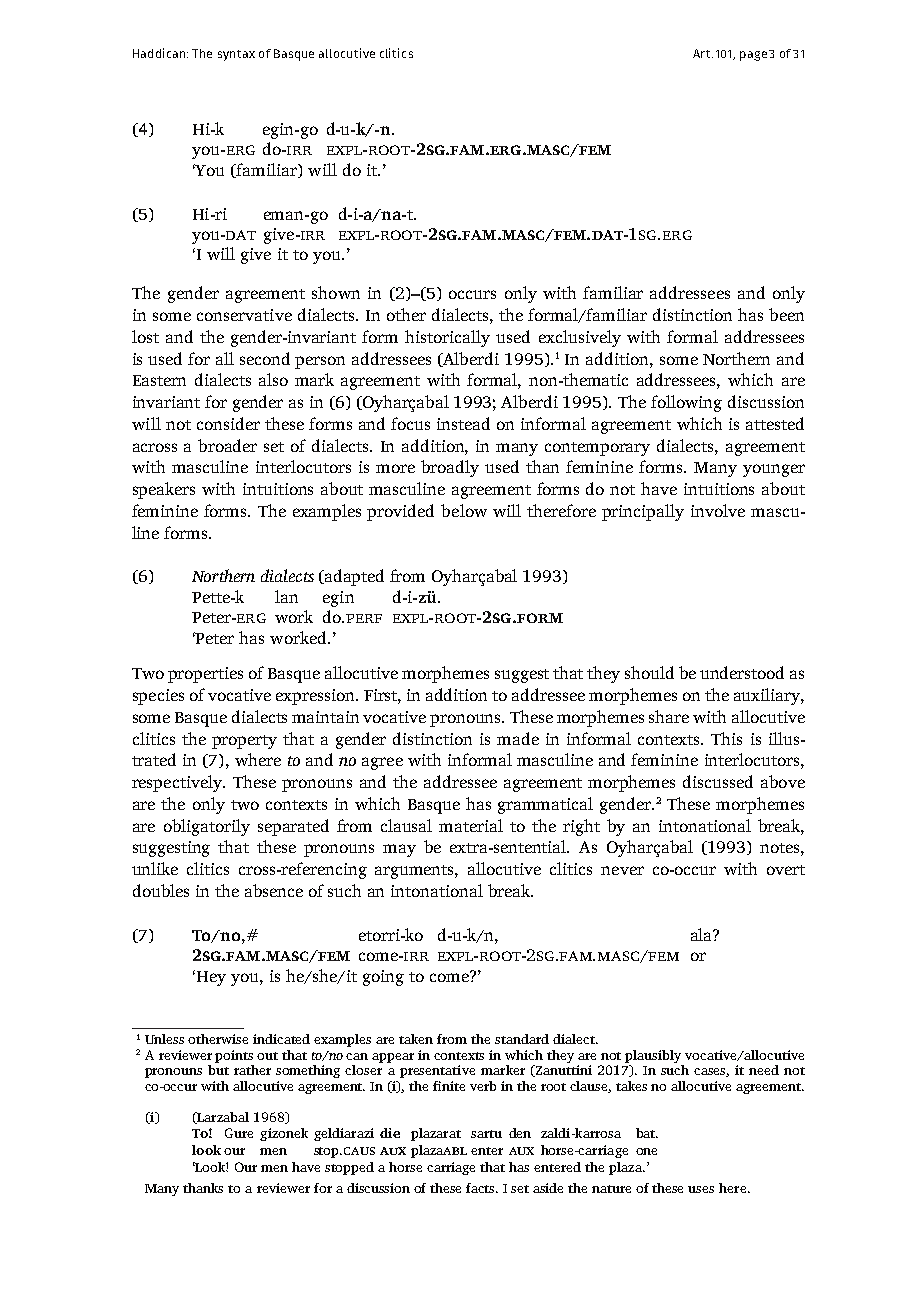 The width and height of the document is (924, 1308). What do you see at coordinates (244, 315) in the document?
I see `conservative` at bounding box center [244, 315].
